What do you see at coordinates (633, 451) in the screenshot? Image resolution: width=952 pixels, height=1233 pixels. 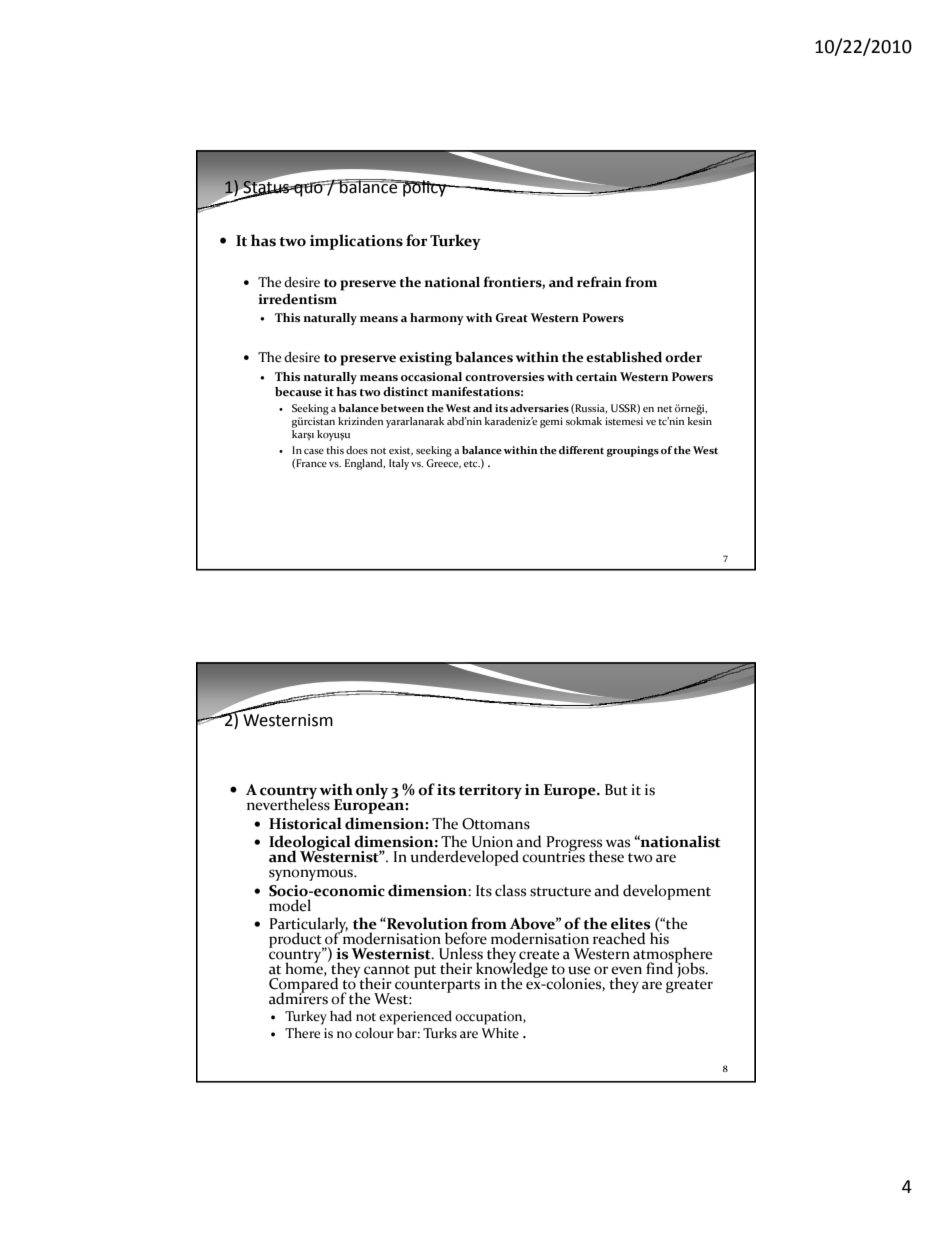 I see `groupings` at bounding box center [633, 451].
